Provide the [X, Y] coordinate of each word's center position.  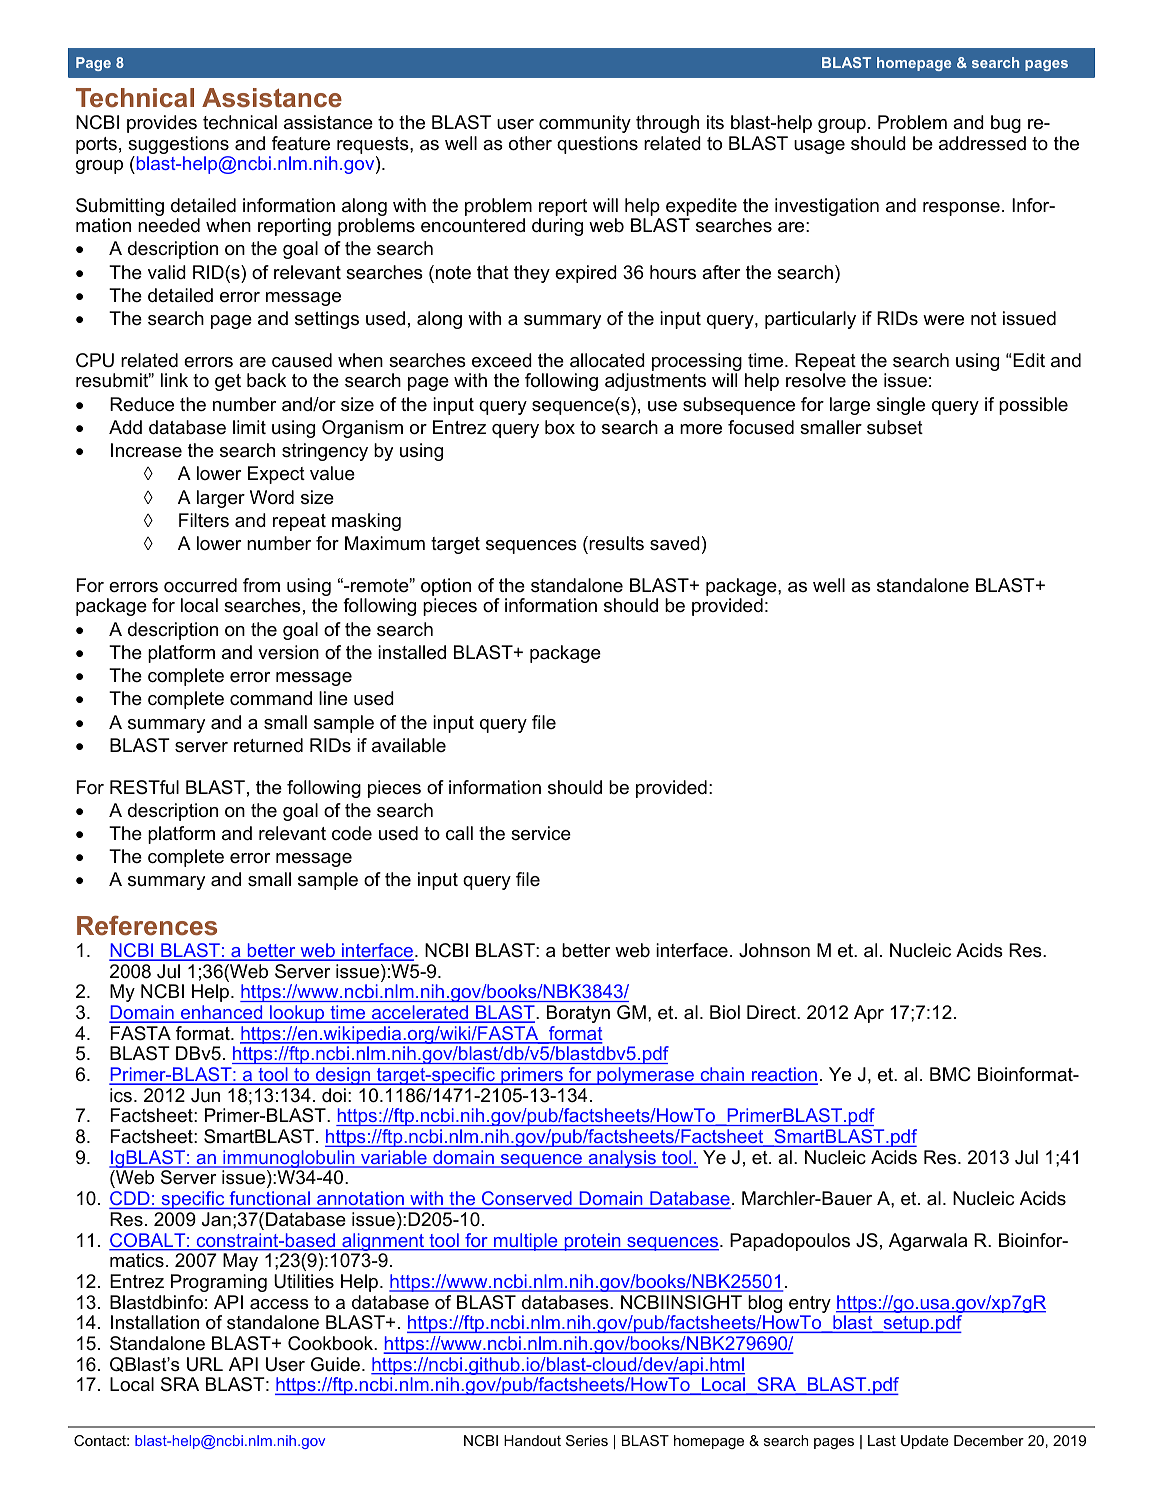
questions [597, 145]
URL [205, 1364]
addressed [982, 143]
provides [162, 124]
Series [587, 1440]
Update [925, 1442]
